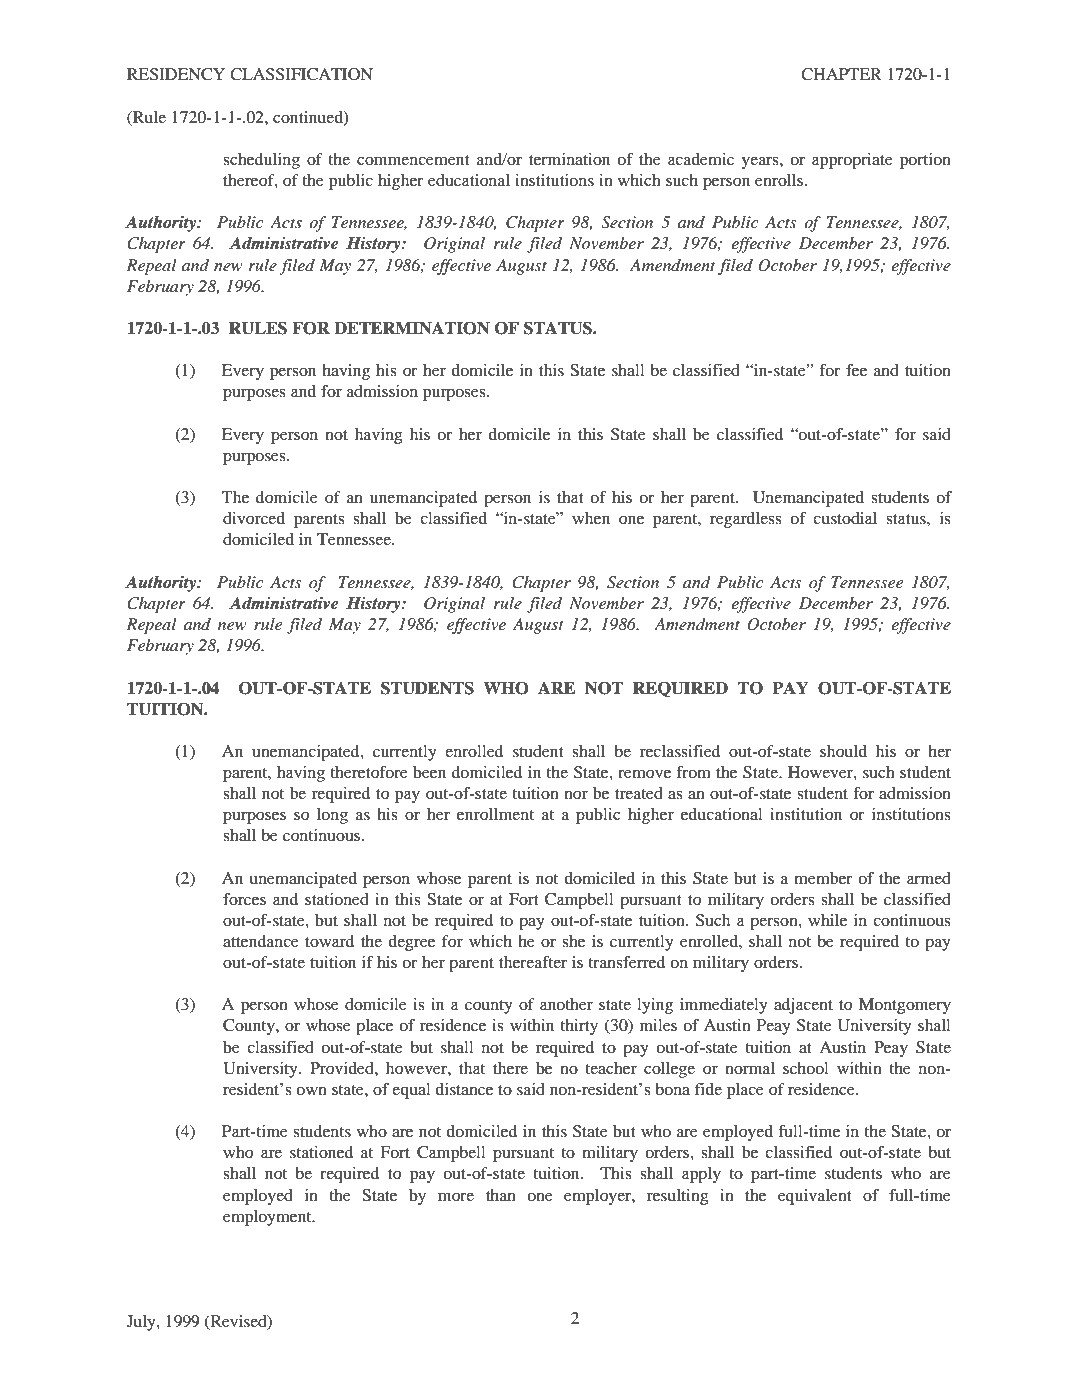  I want to click on forces, so click(244, 899).
